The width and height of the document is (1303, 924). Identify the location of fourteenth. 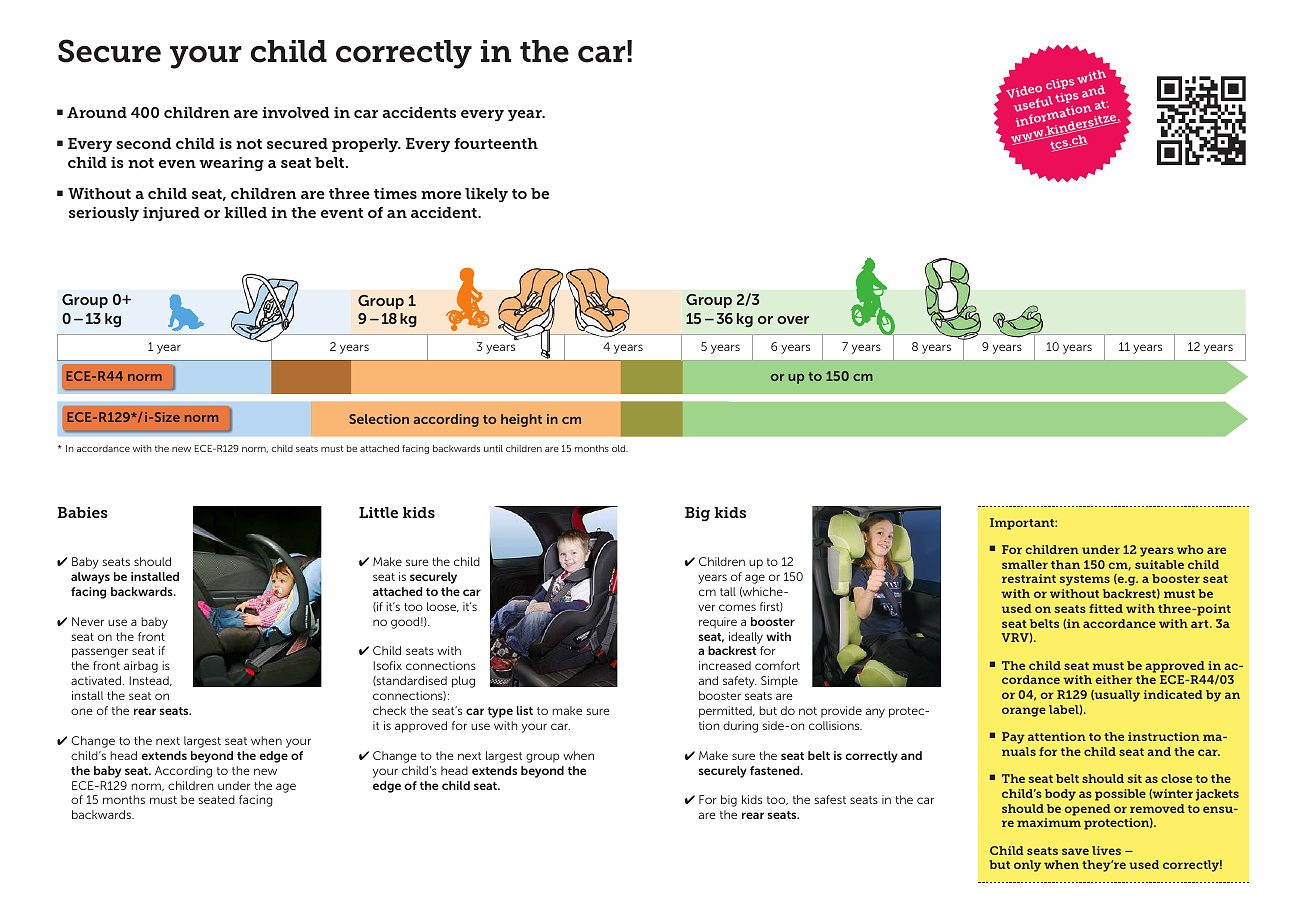
(496, 143).
